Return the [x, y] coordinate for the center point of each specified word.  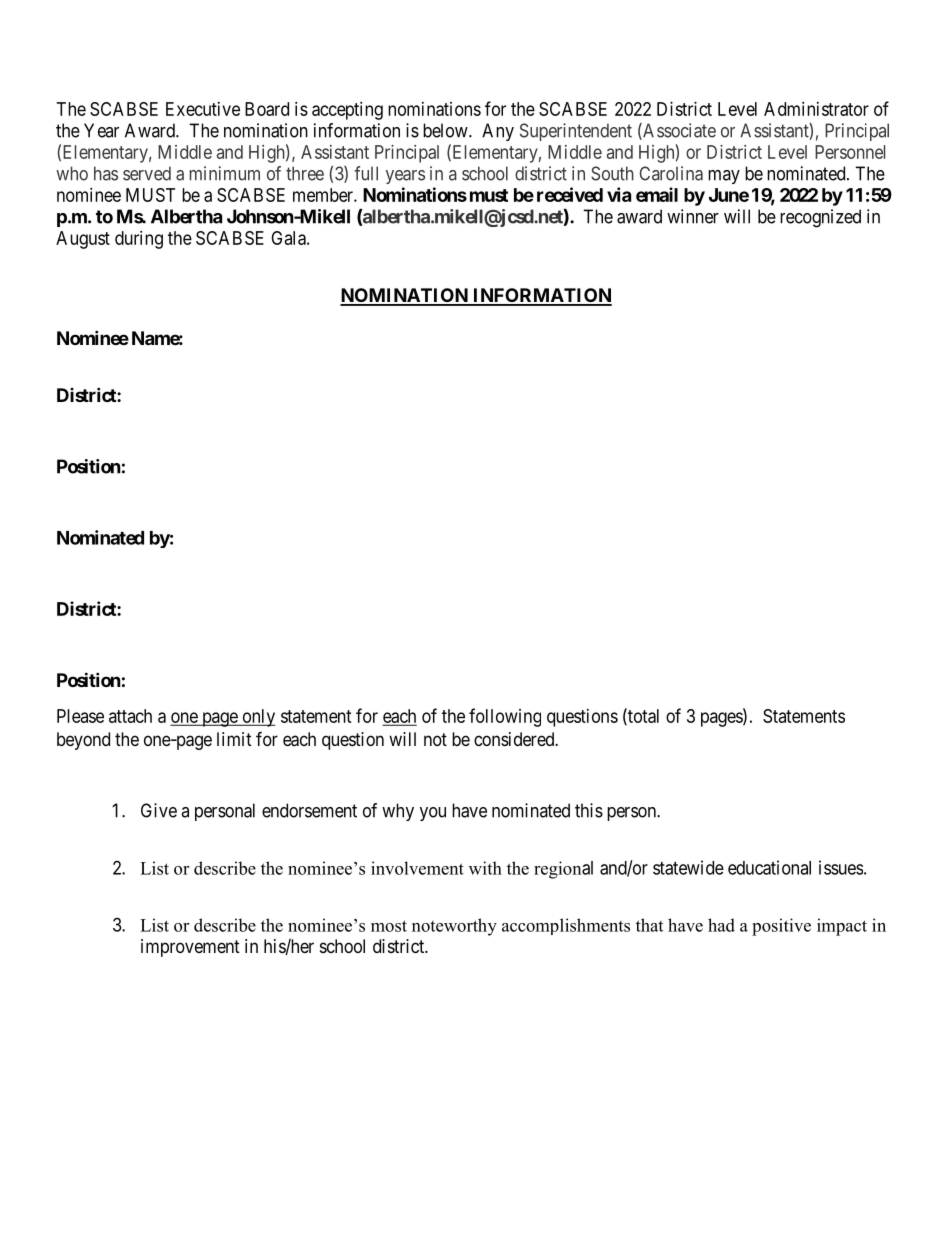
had [721, 925]
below [446, 130]
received [570, 194]
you [433, 814]
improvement [190, 948]
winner [693, 216]
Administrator [816, 109]
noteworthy [454, 927]
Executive [203, 109]
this [589, 810]
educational [769, 867]
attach [130, 716]
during [139, 240]
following [505, 717]
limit [234, 739]
